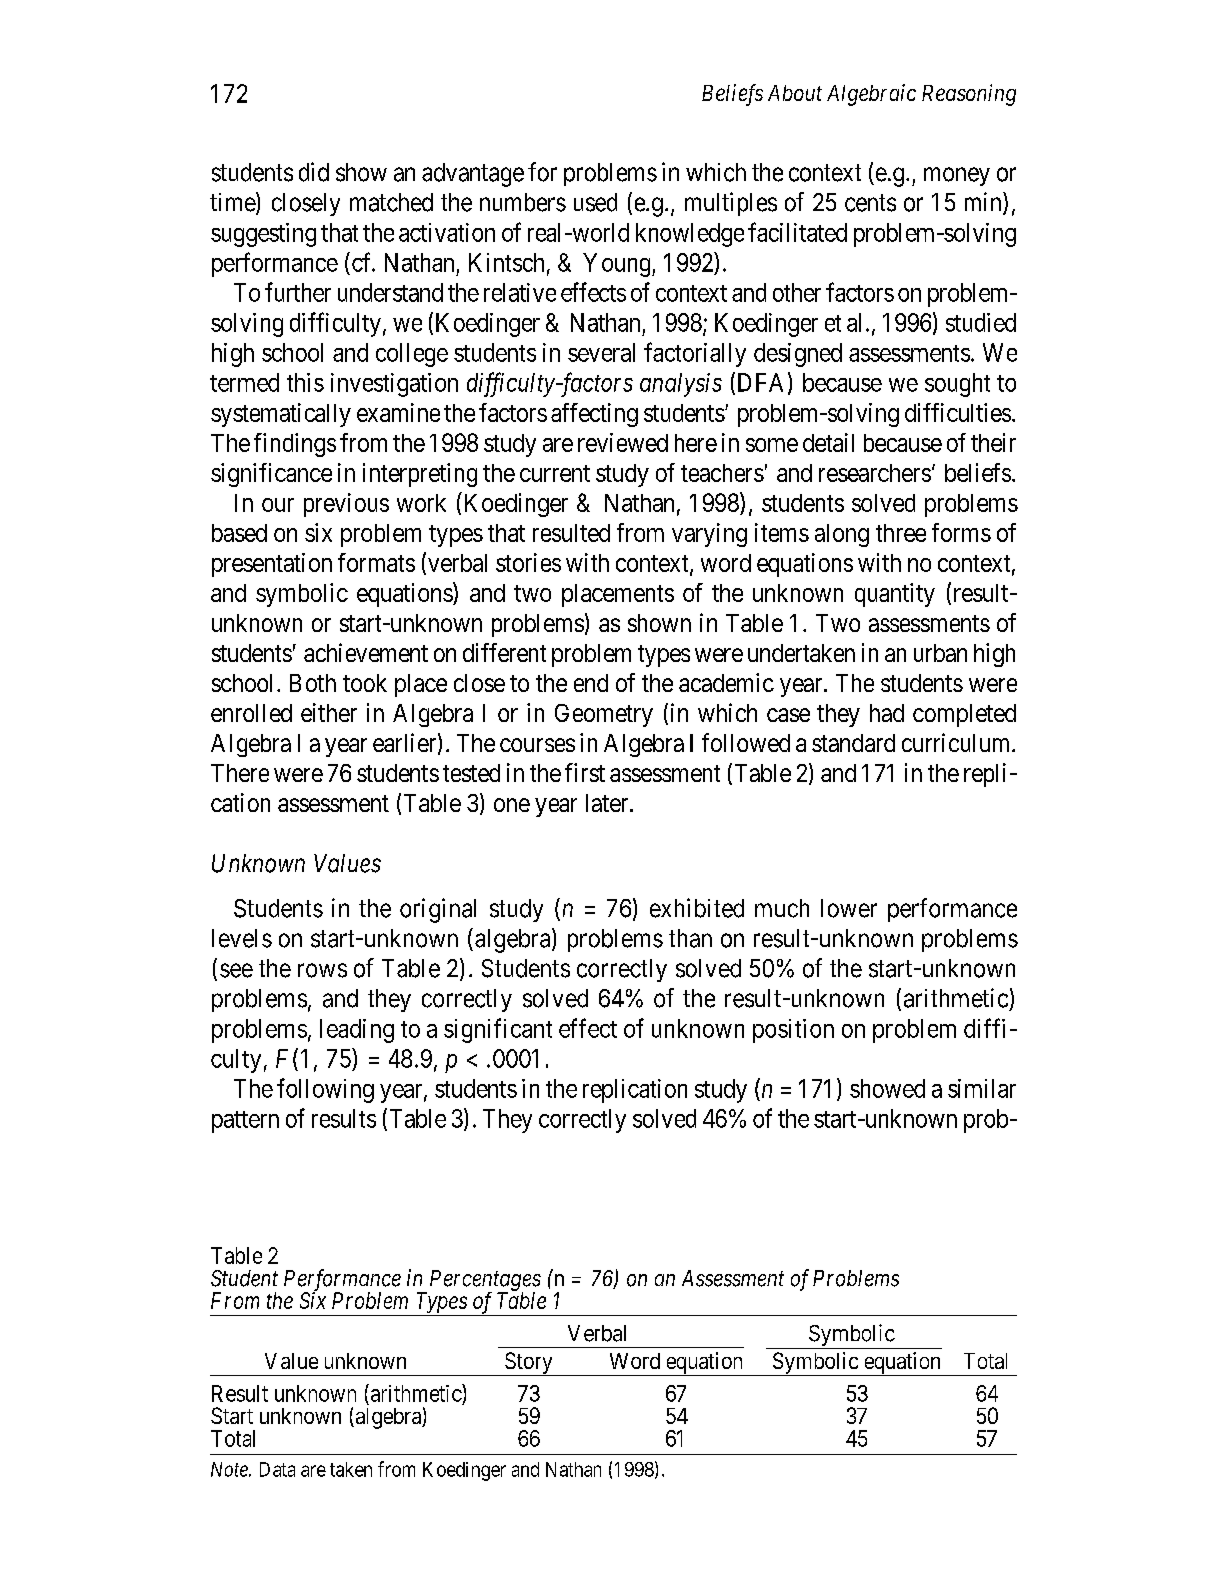 Image resolution: width=1226 pixels, height=1586 pixels. What do you see at coordinates (314, 172) in the screenshot?
I see `did` at bounding box center [314, 172].
